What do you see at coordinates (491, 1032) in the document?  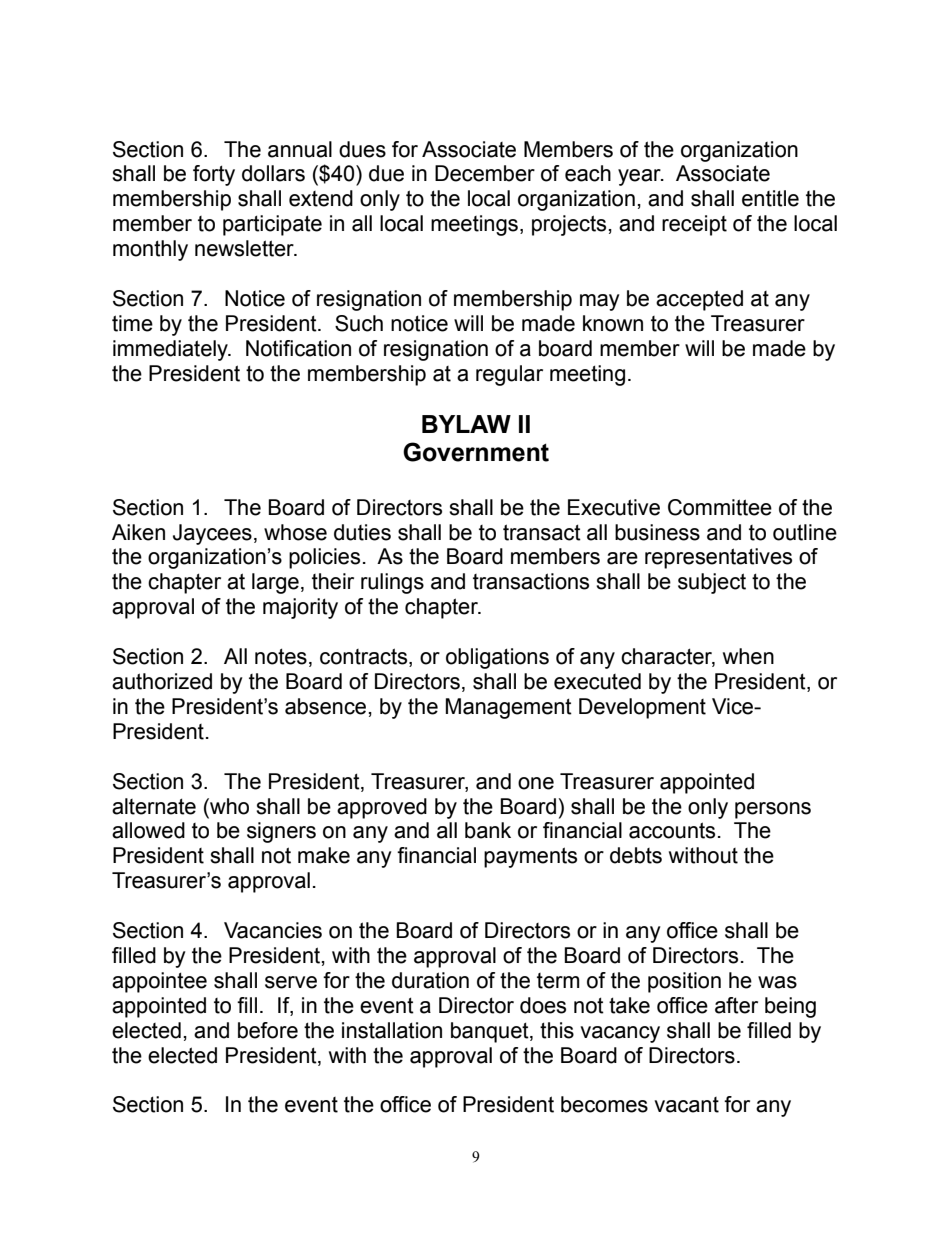 I see `banquet` at bounding box center [491, 1032].
